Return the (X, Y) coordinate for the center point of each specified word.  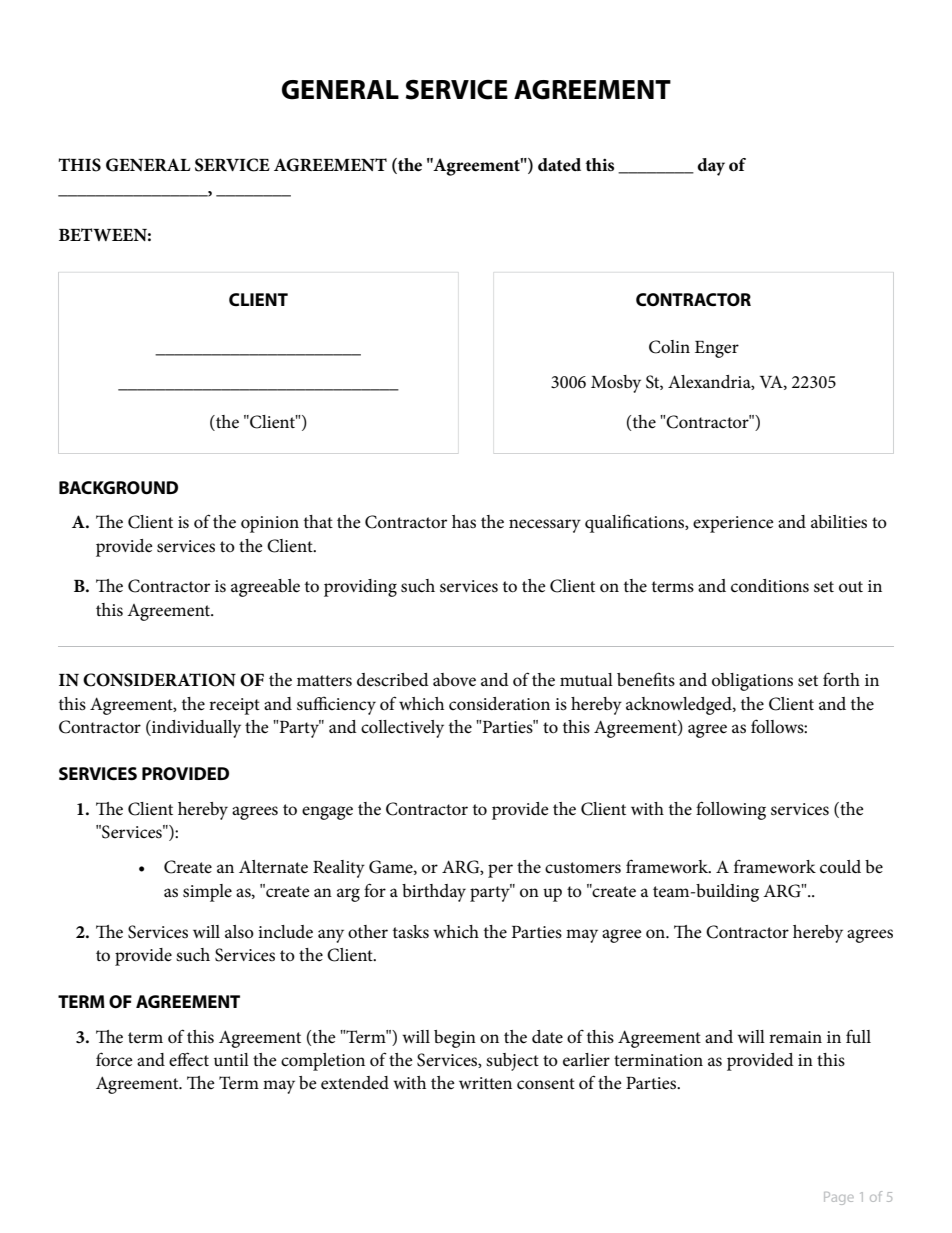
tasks (411, 932)
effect (189, 1059)
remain (795, 1037)
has (464, 522)
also (239, 932)
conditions (770, 586)
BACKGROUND (118, 488)
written (485, 1083)
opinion (270, 524)
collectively (402, 729)
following (731, 810)
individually (195, 729)
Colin (669, 347)
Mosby (616, 384)
